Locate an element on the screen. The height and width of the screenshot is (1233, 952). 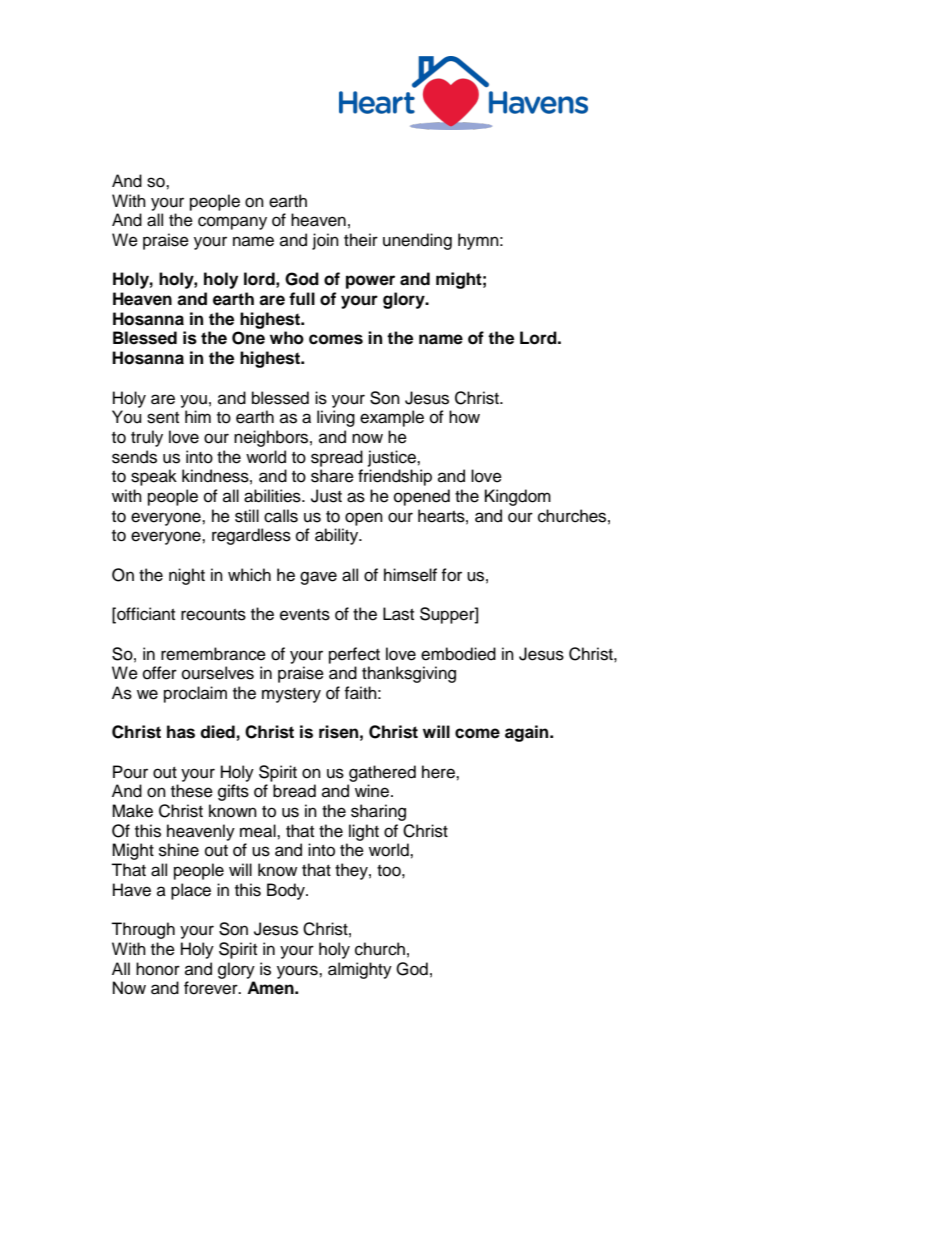
events is located at coordinates (305, 615).
